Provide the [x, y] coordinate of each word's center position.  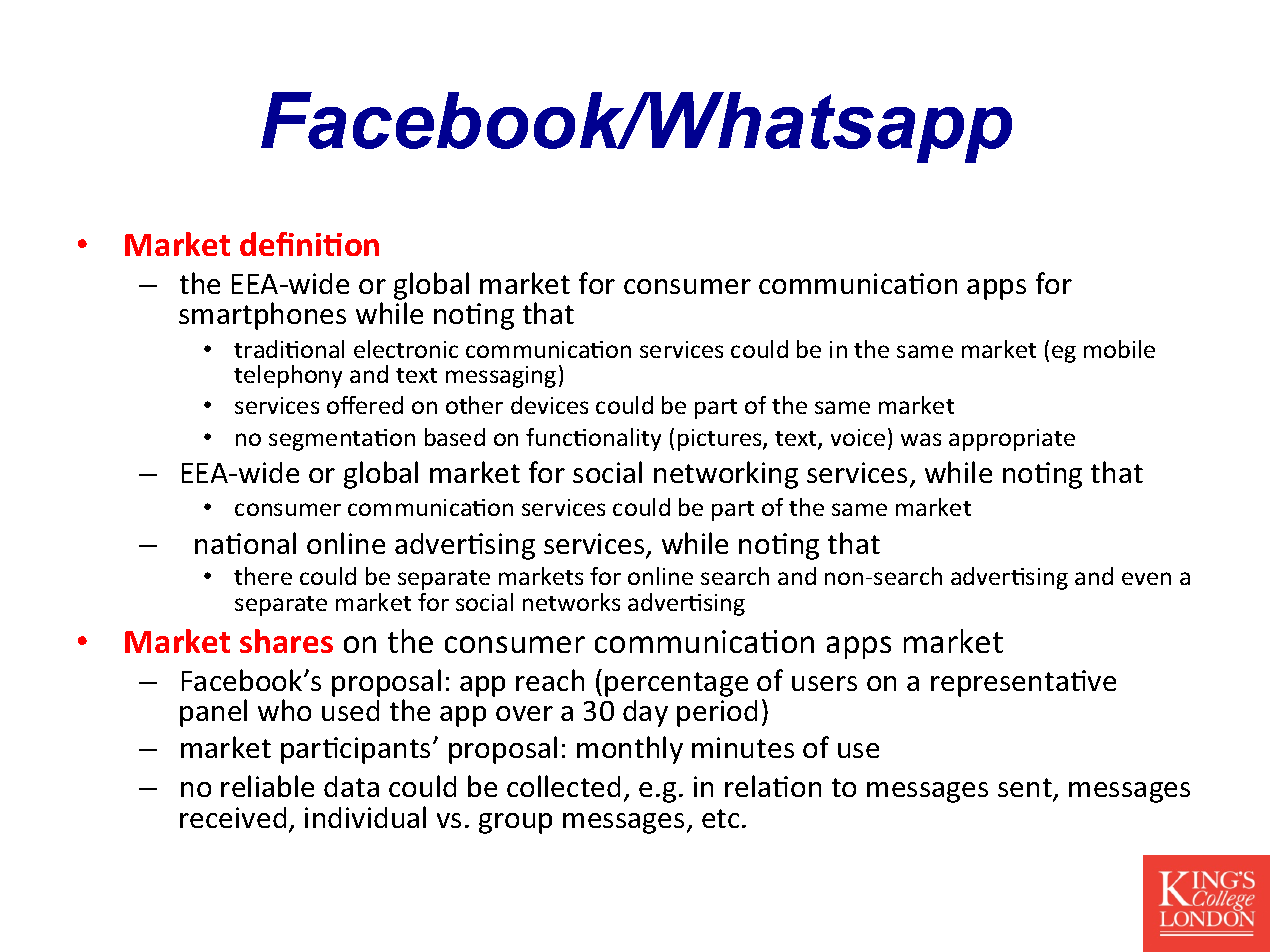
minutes [743, 747]
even [1146, 578]
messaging [501, 377]
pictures [721, 440]
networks [571, 602]
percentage [676, 684]
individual [365, 817]
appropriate [1012, 440]
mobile [1119, 349]
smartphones [262, 316]
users [824, 683]
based [455, 437]
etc [720, 818]
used [350, 710]
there [263, 576]
